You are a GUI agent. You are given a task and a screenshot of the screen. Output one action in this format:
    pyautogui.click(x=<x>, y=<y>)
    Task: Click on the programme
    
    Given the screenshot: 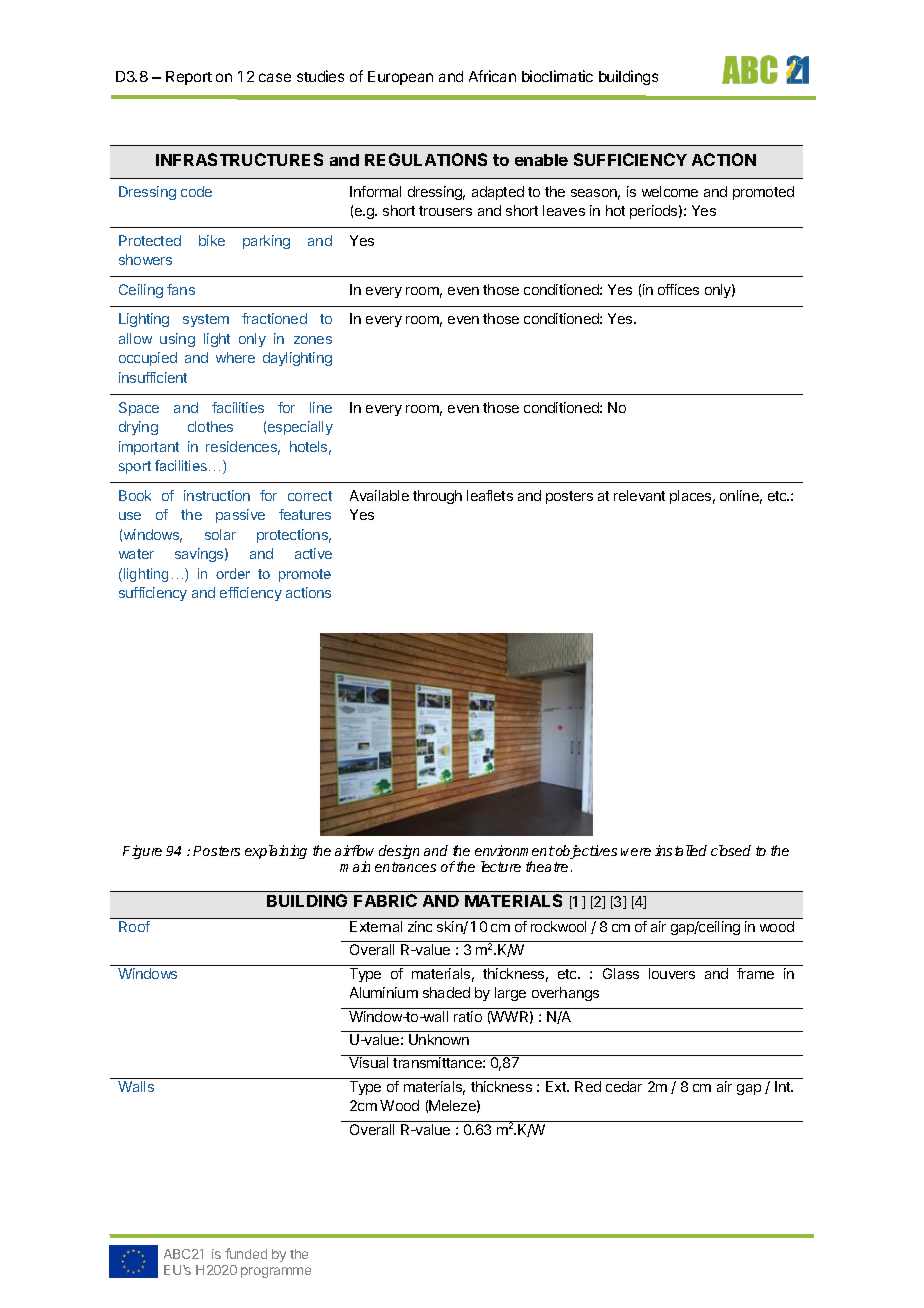 What is the action you would take?
    pyautogui.click(x=276, y=1272)
